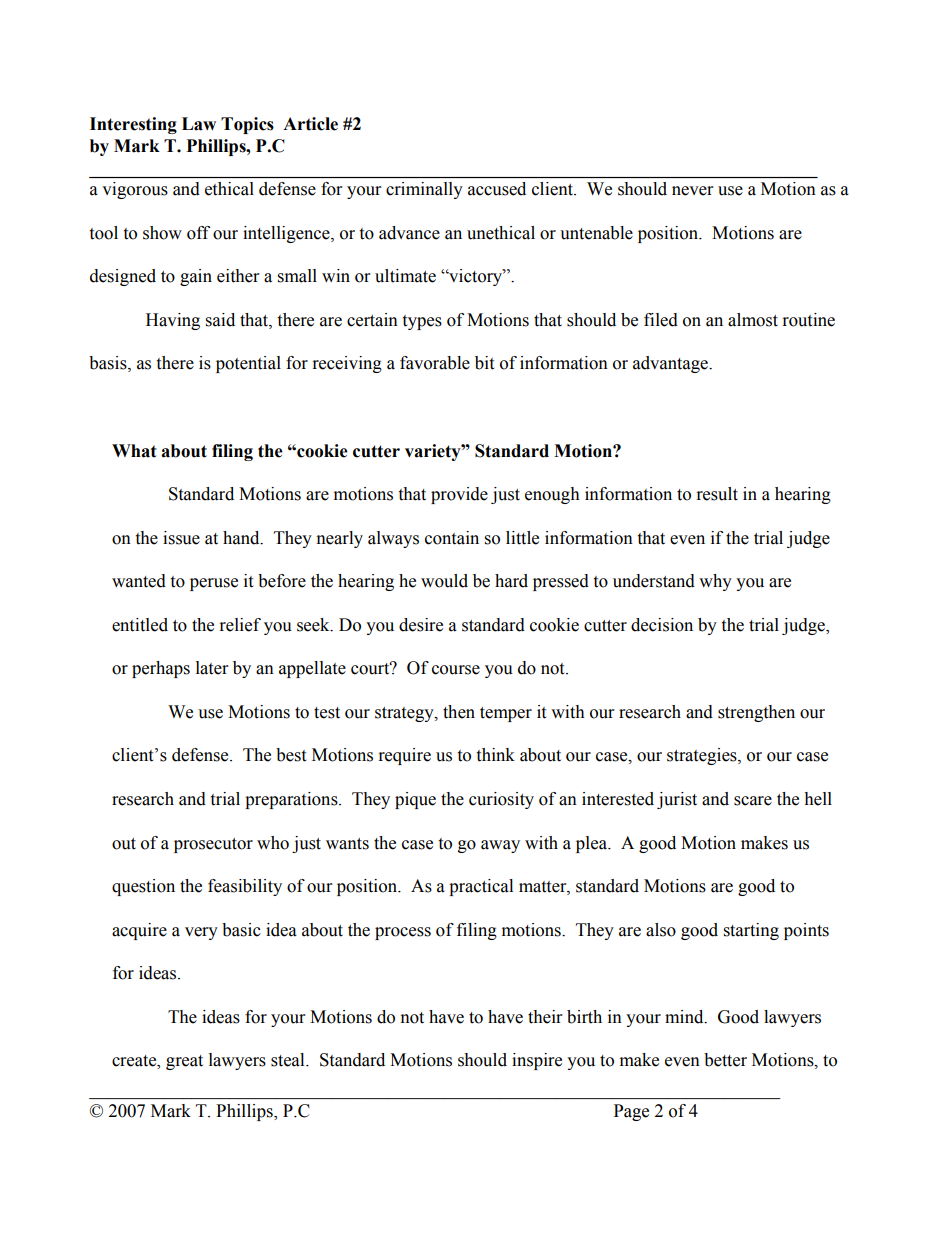  What do you see at coordinates (537, 1061) in the image?
I see `inspire` at bounding box center [537, 1061].
